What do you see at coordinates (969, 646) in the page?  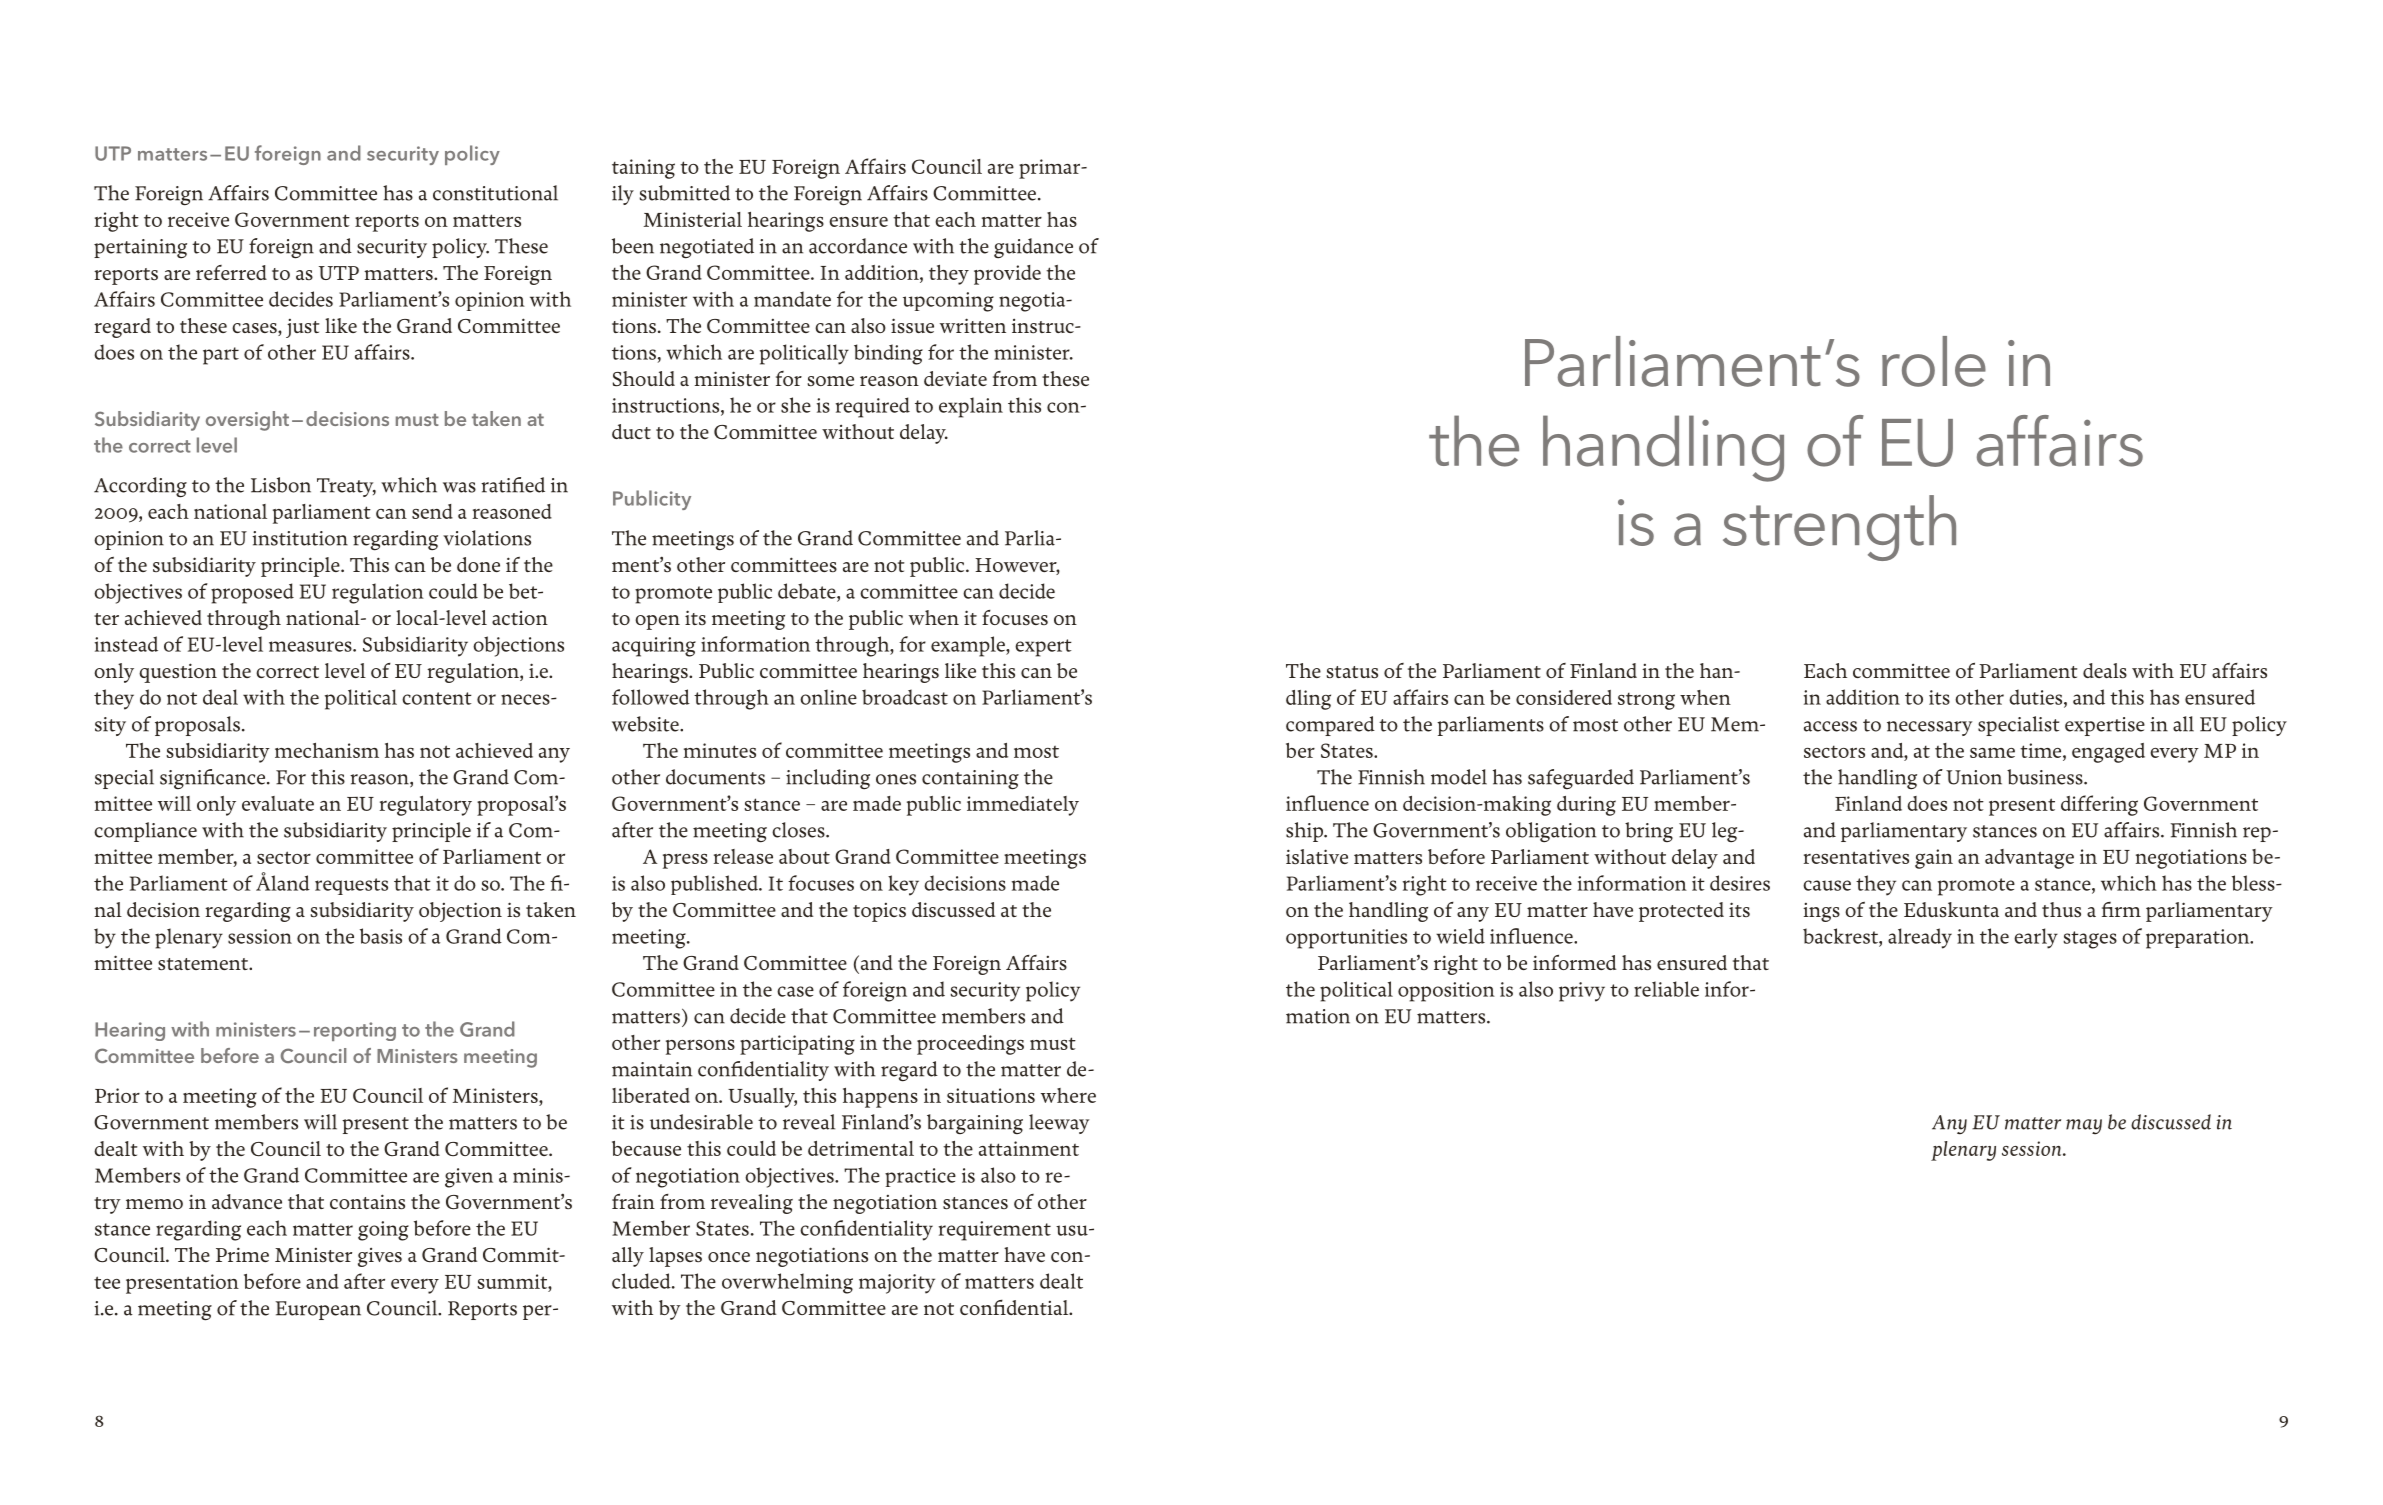 I see `example` at bounding box center [969, 646].
